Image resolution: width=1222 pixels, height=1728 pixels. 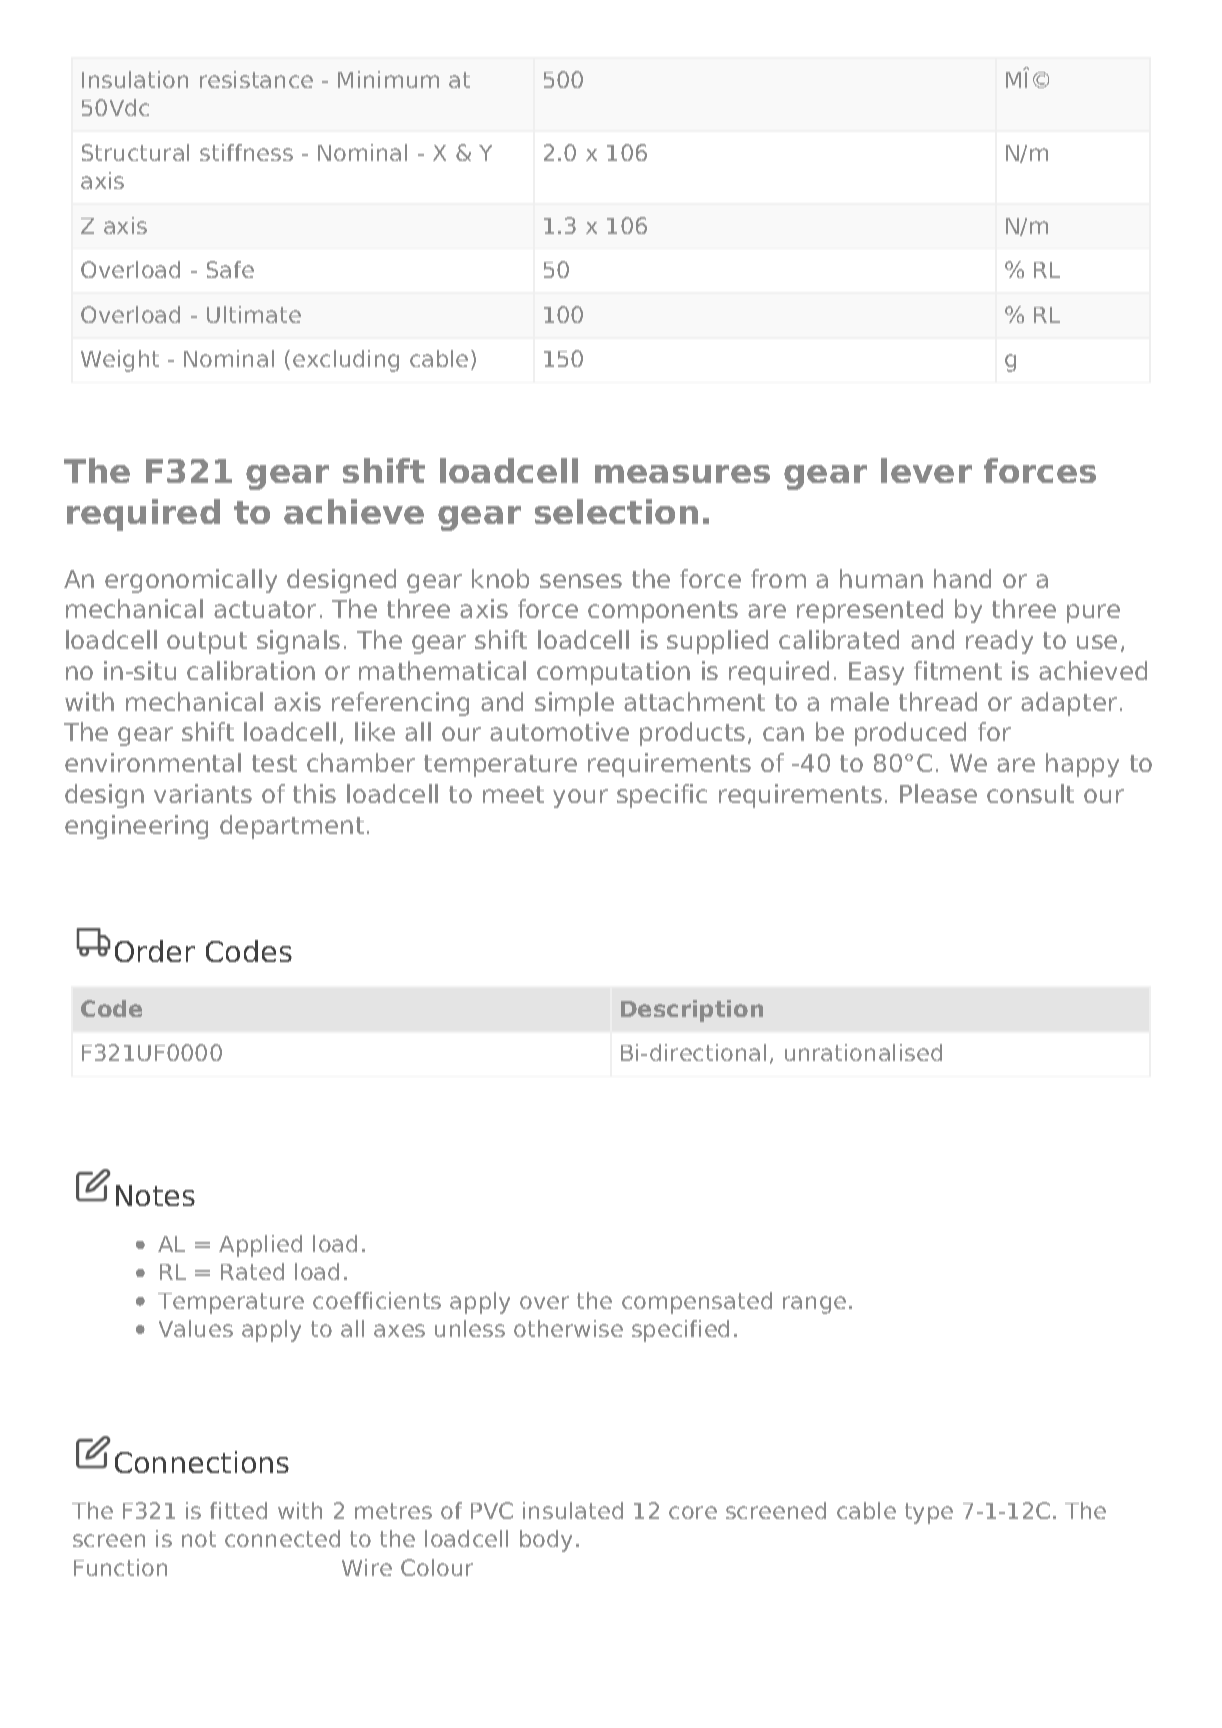 I want to click on ergonomically, so click(x=191, y=581).
